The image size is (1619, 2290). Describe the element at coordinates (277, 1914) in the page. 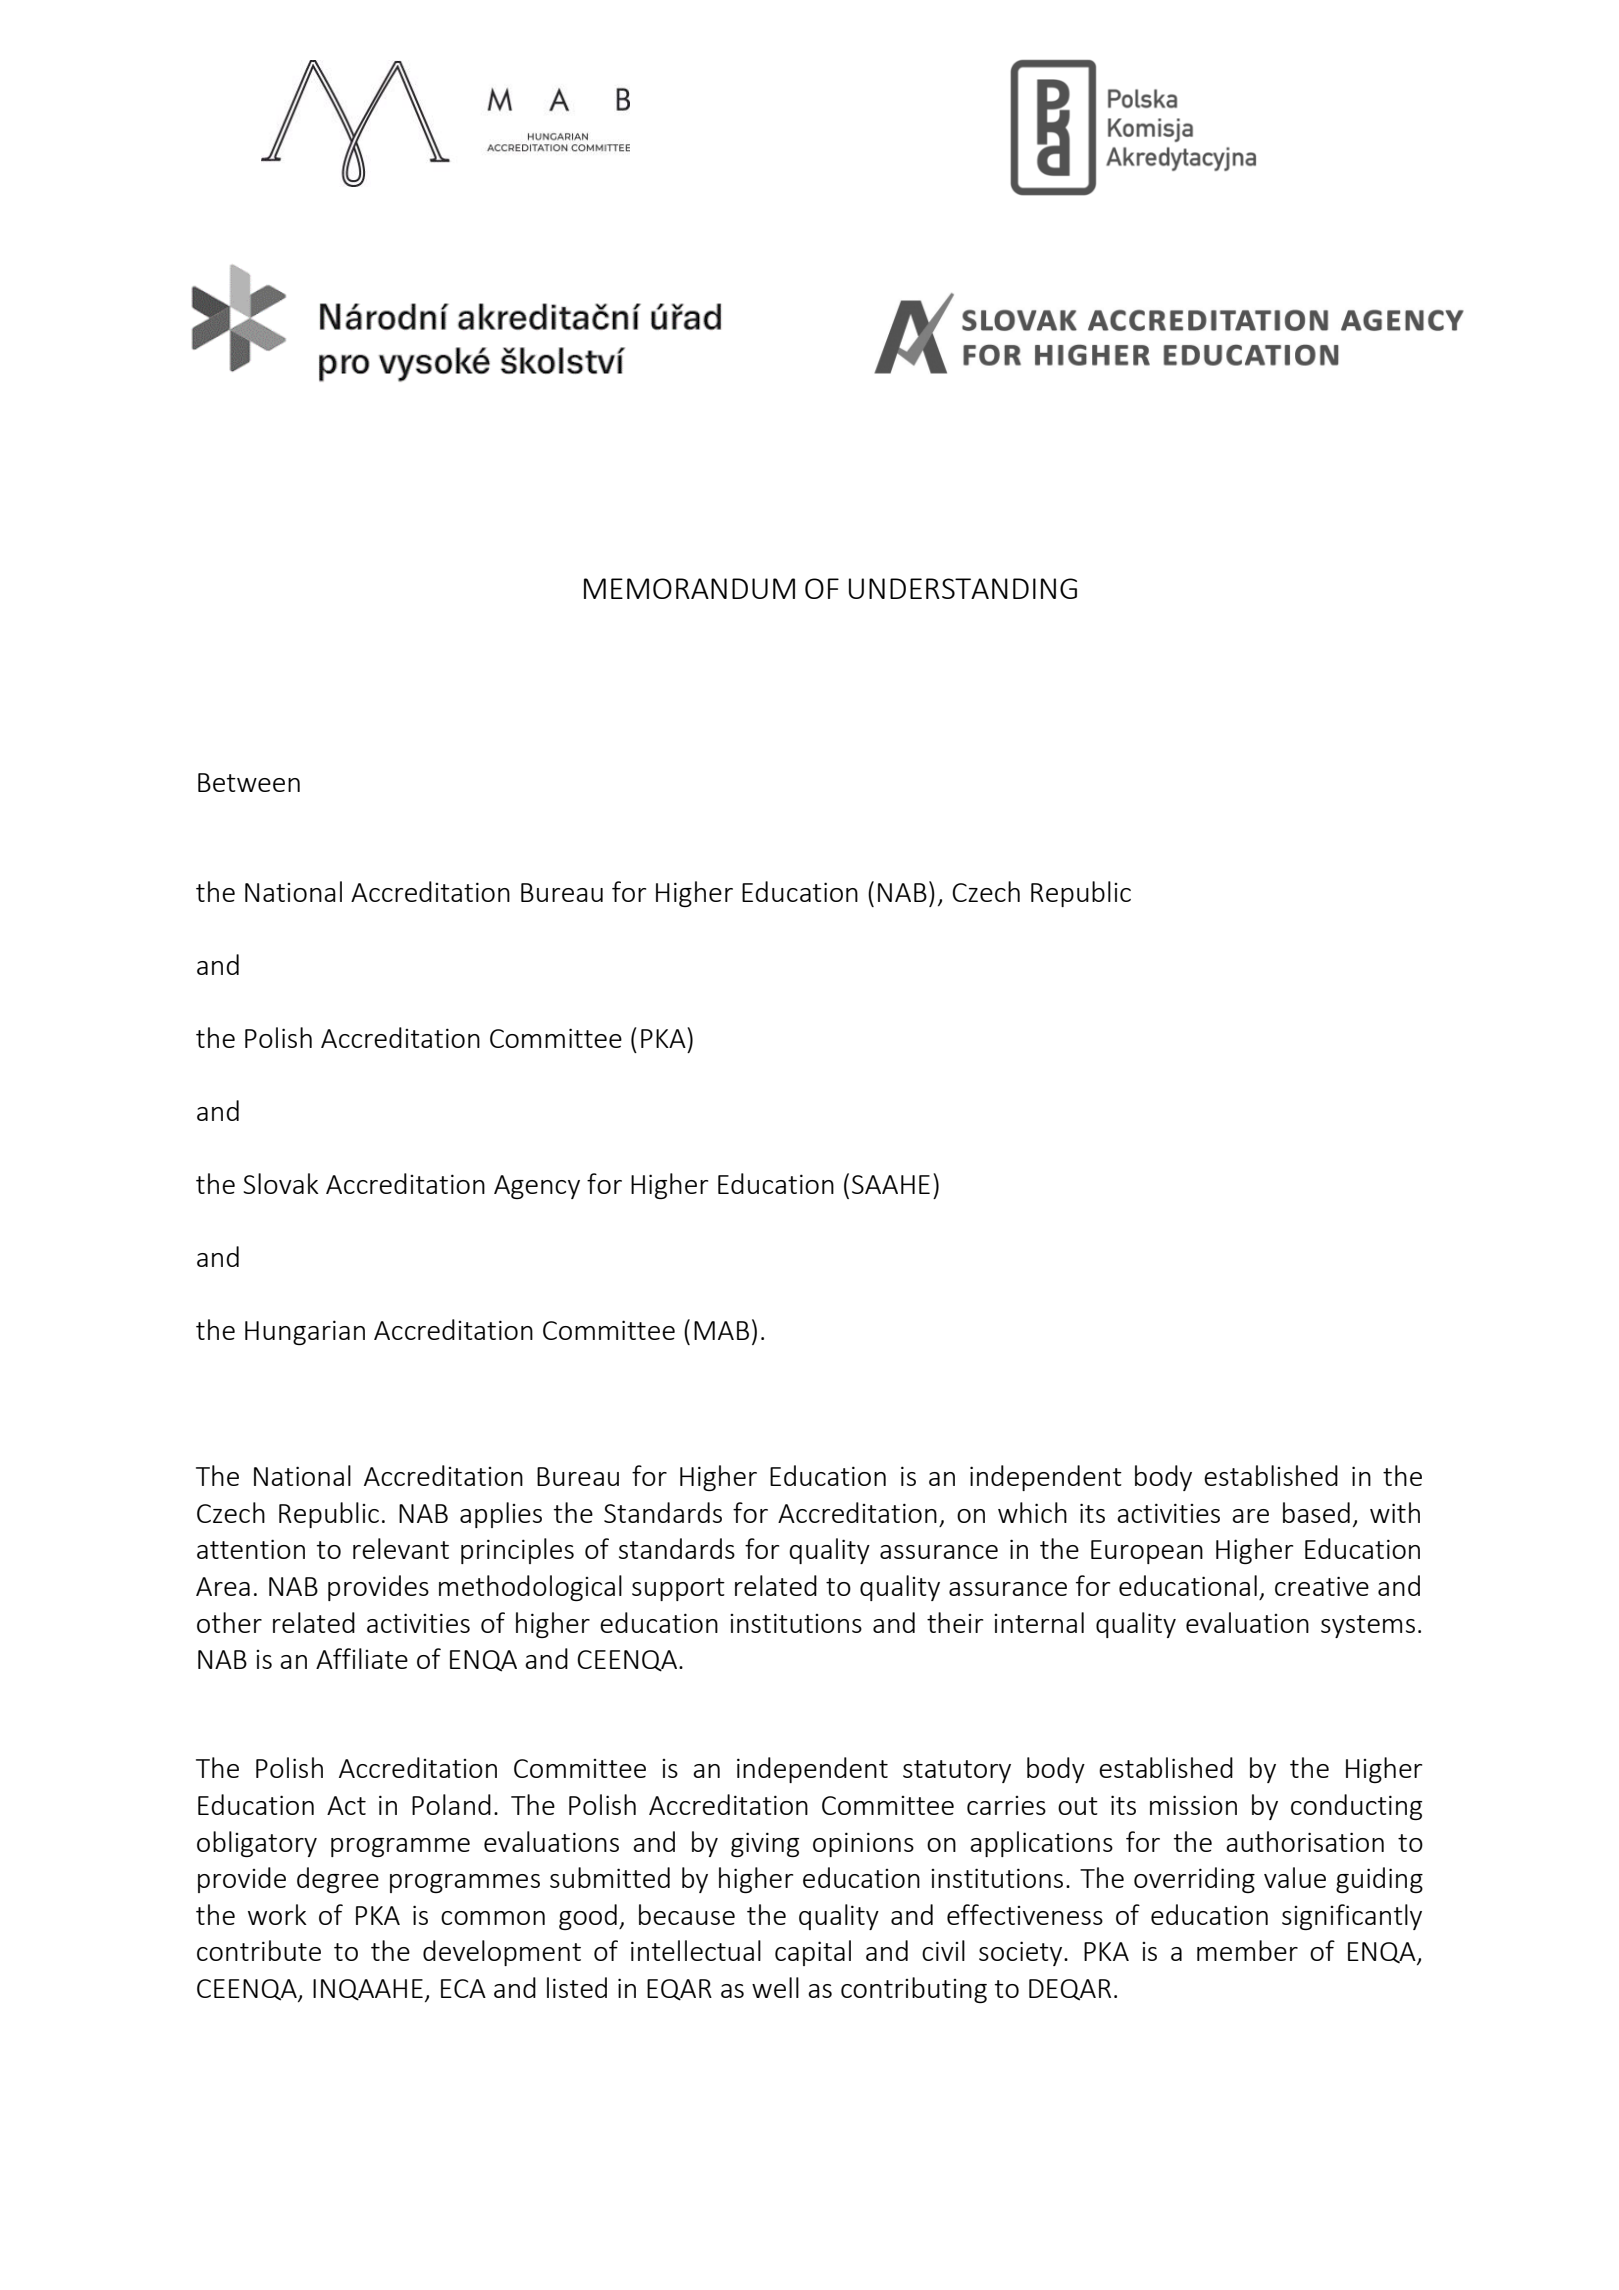

I see `work` at that location.
